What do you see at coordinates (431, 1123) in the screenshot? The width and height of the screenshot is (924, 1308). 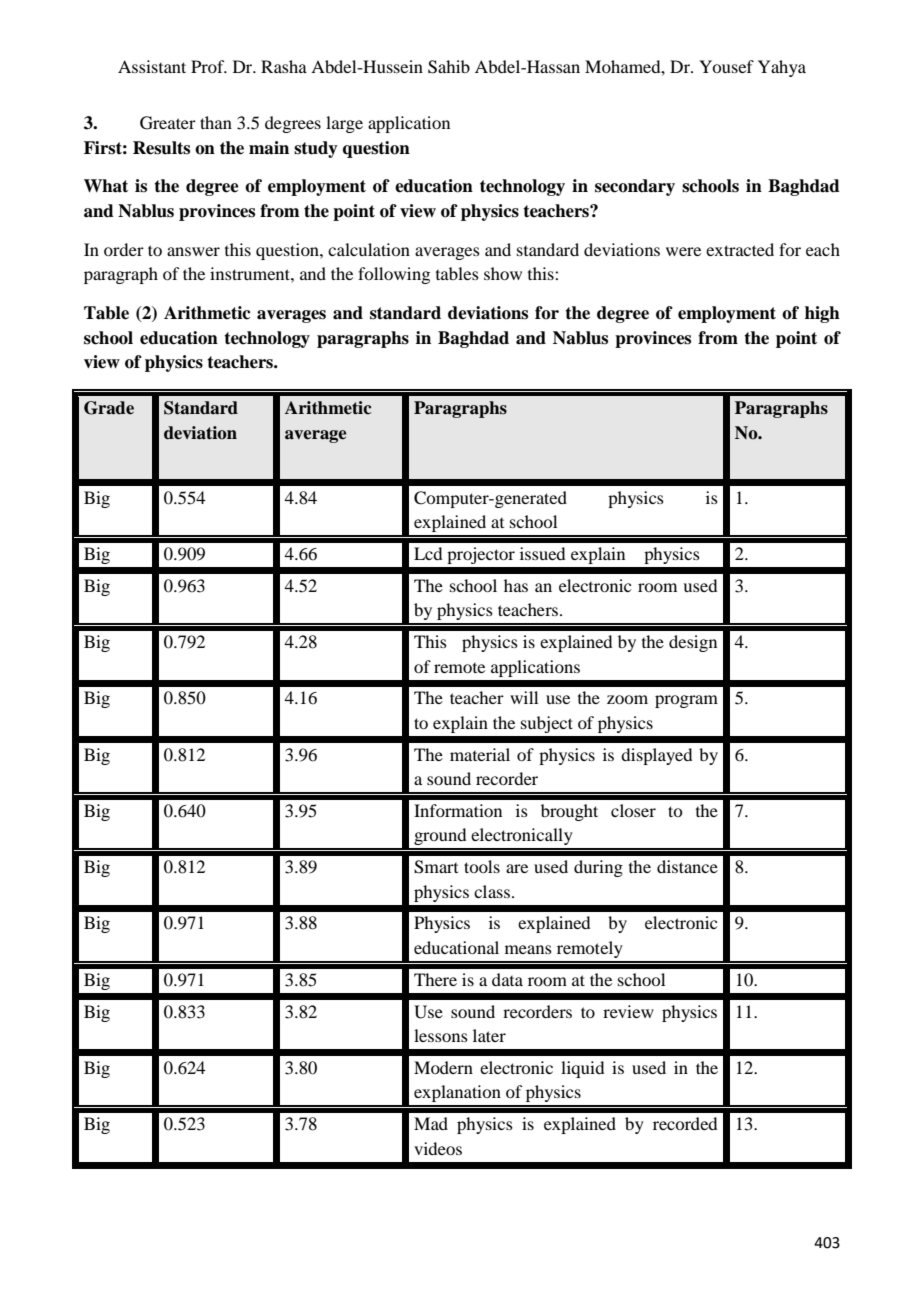 I see `Mad` at bounding box center [431, 1123].
